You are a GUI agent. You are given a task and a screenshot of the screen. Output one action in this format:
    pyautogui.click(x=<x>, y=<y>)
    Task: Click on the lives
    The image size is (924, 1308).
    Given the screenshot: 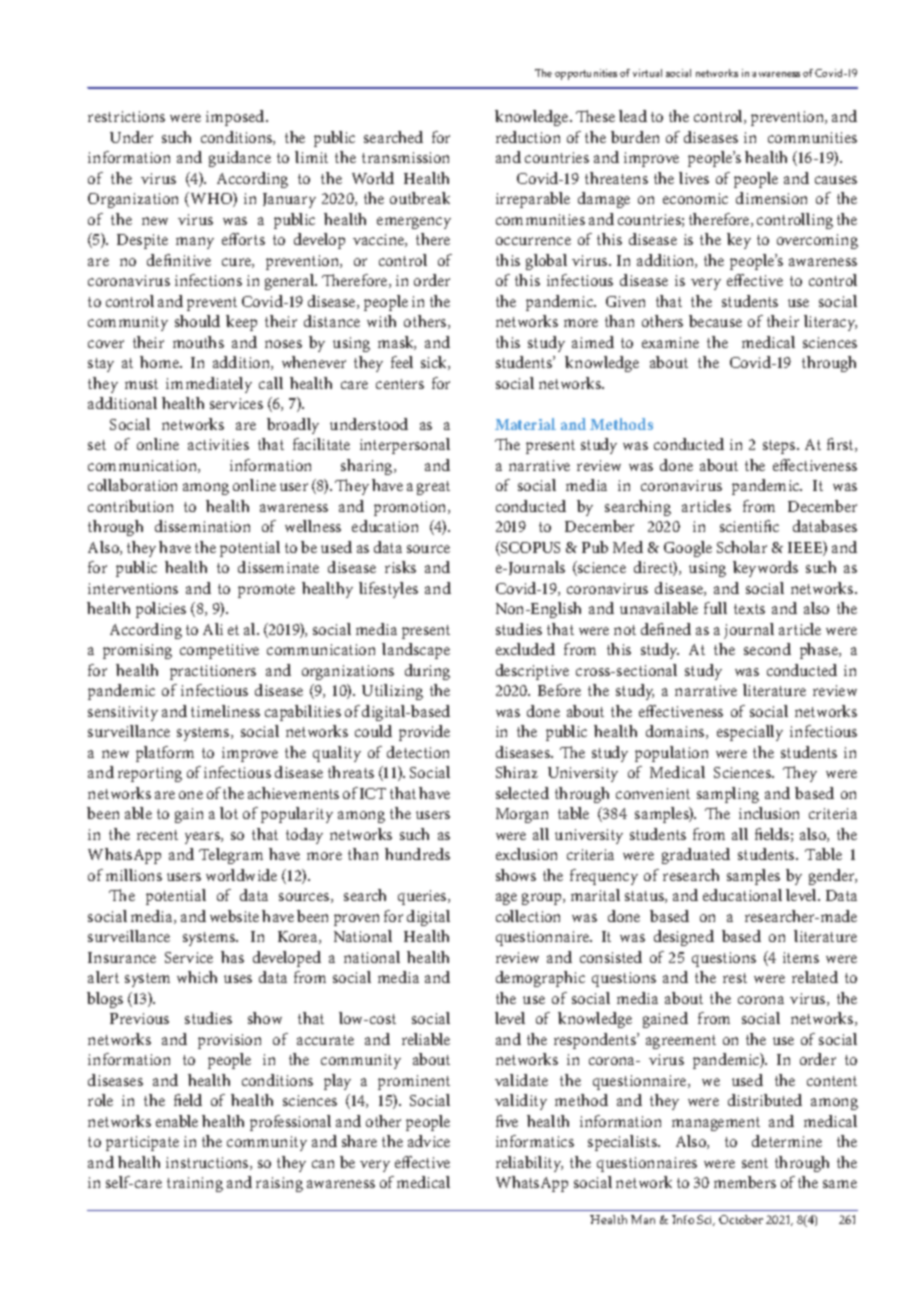 What is the action you would take?
    pyautogui.click(x=694, y=178)
